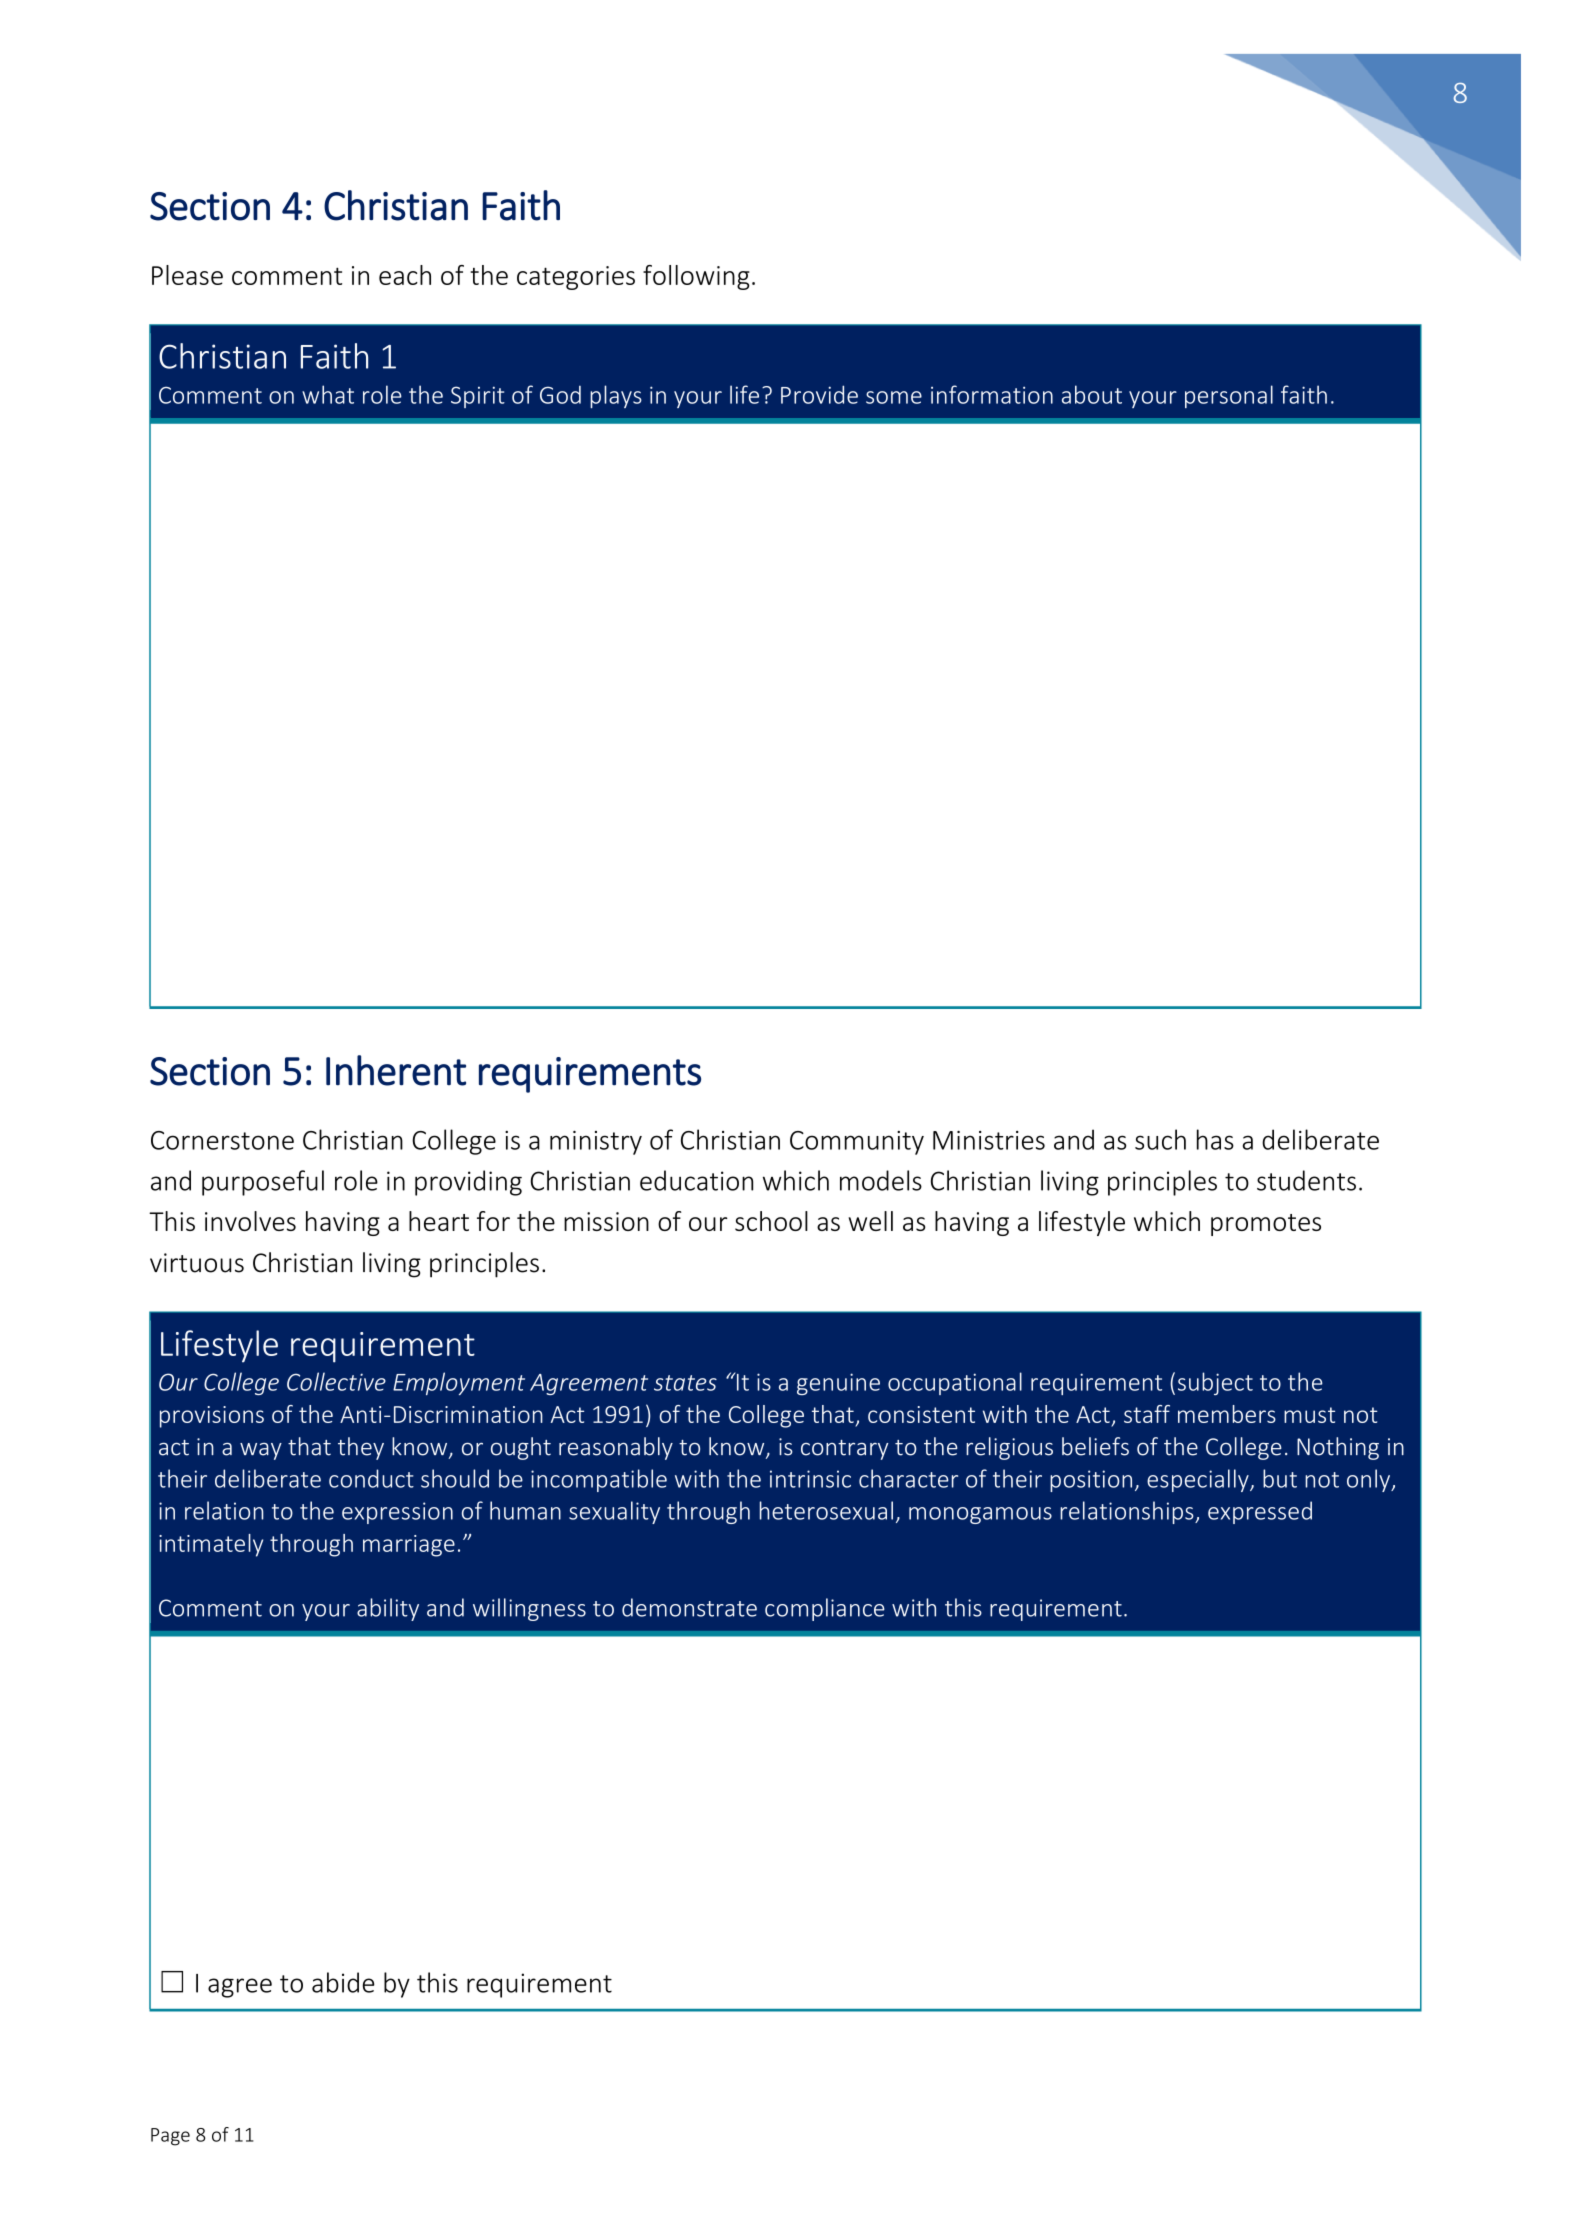  I want to click on especially, so click(1199, 1480).
